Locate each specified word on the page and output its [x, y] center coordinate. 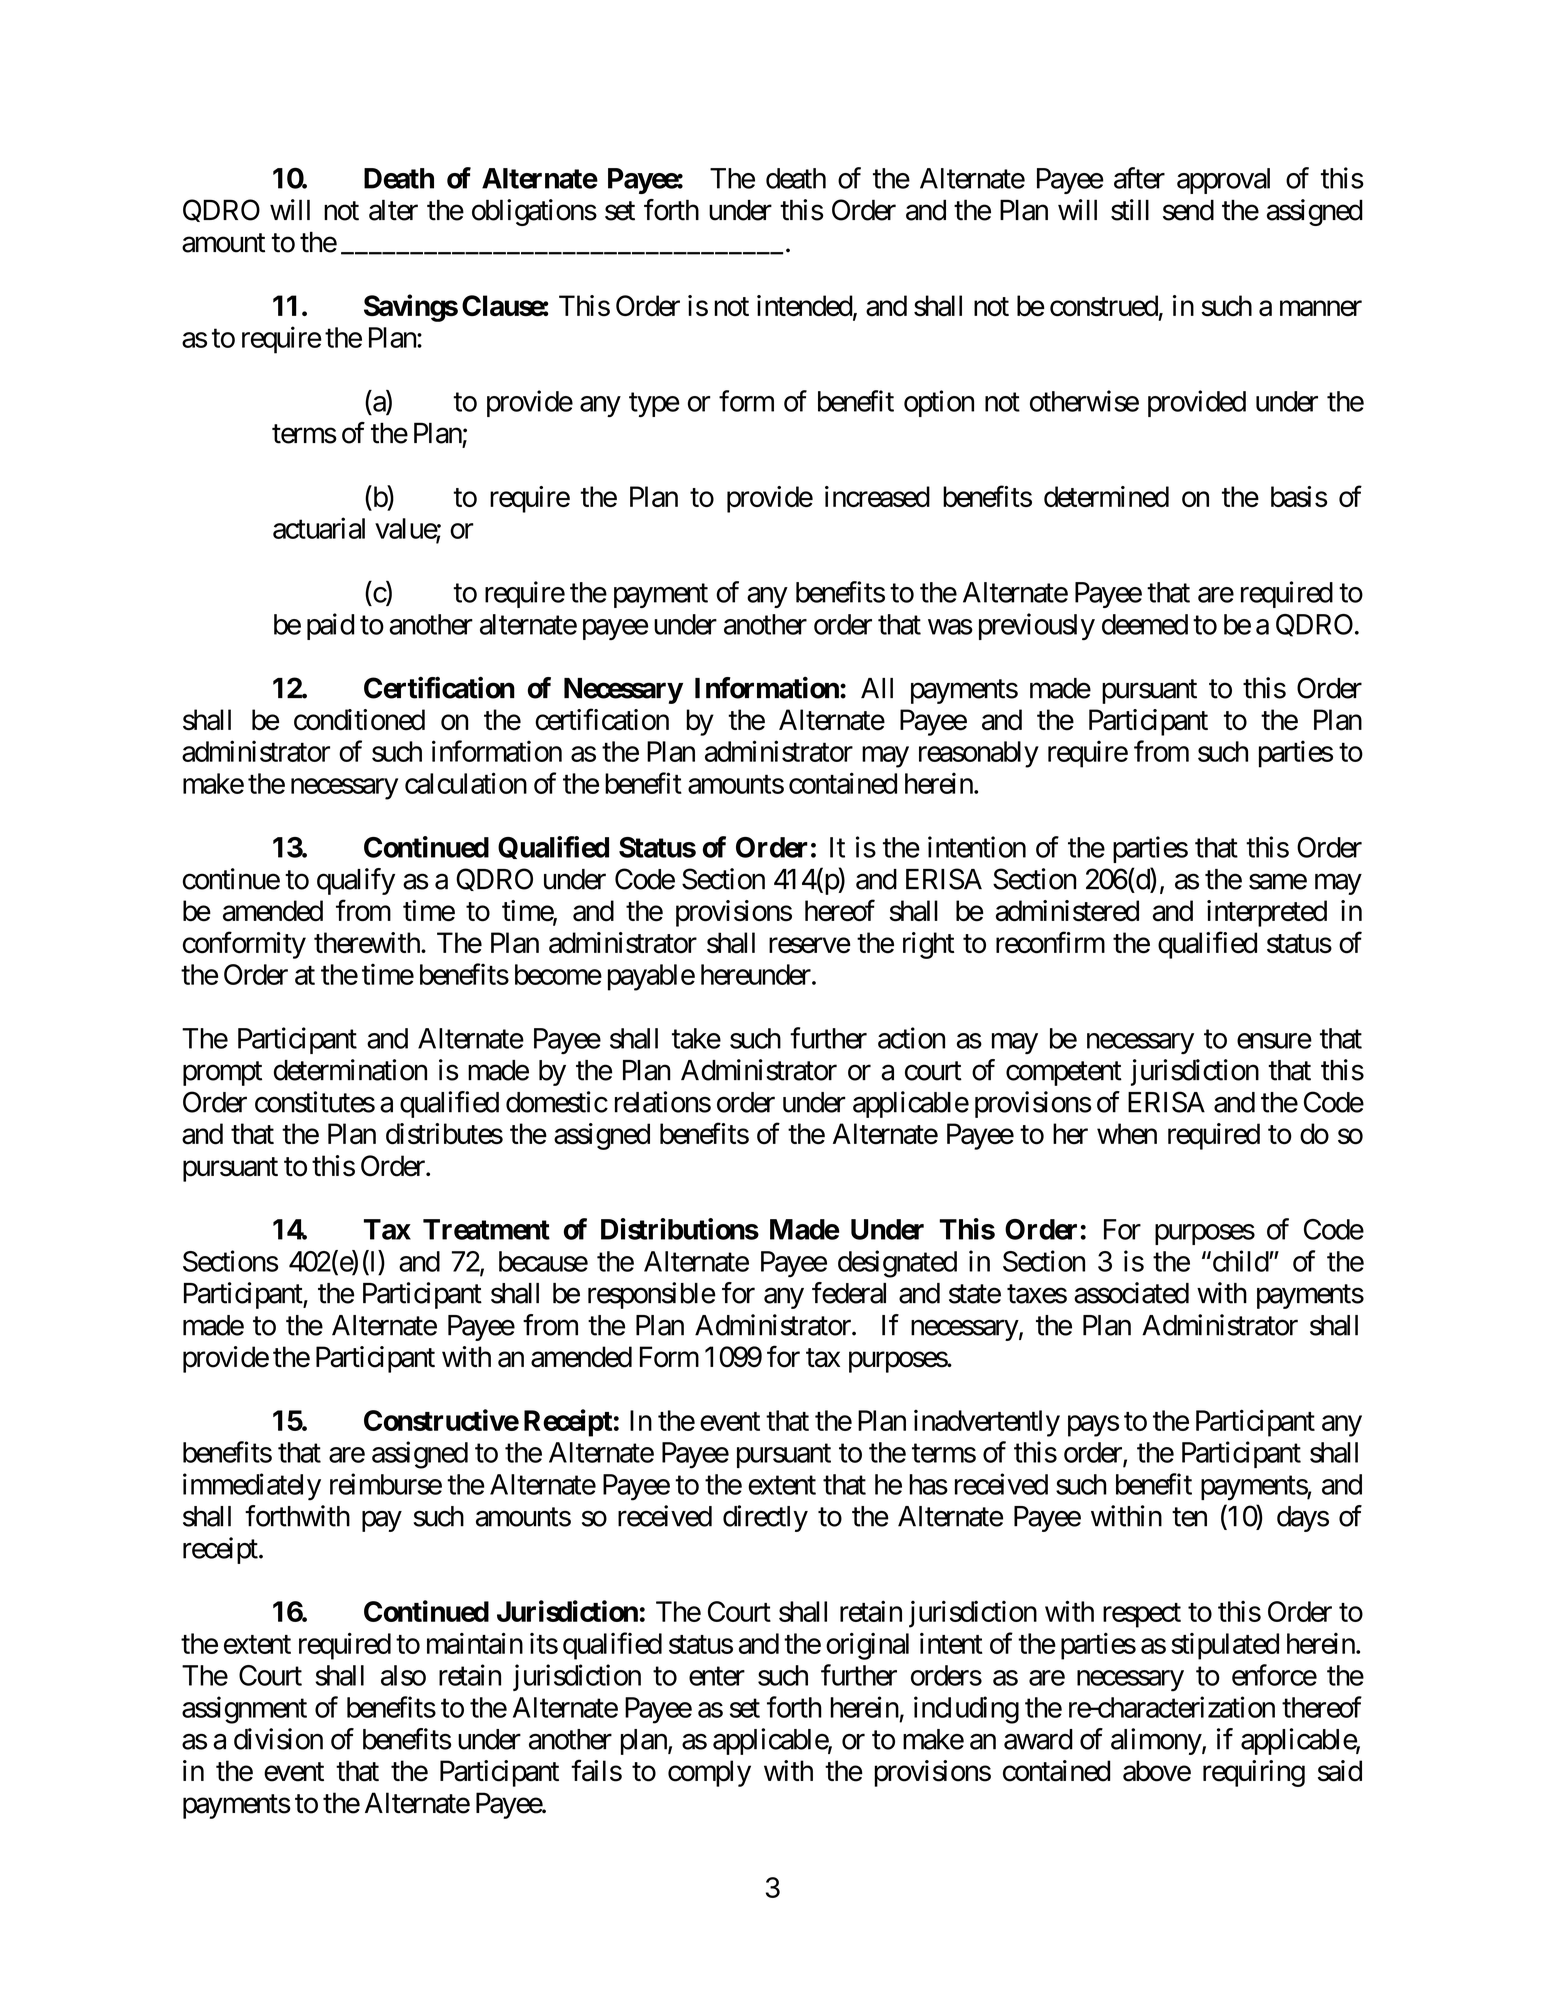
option [939, 403]
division [278, 1739]
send [1188, 210]
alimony [1156, 1741]
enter [717, 1676]
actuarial [319, 528]
